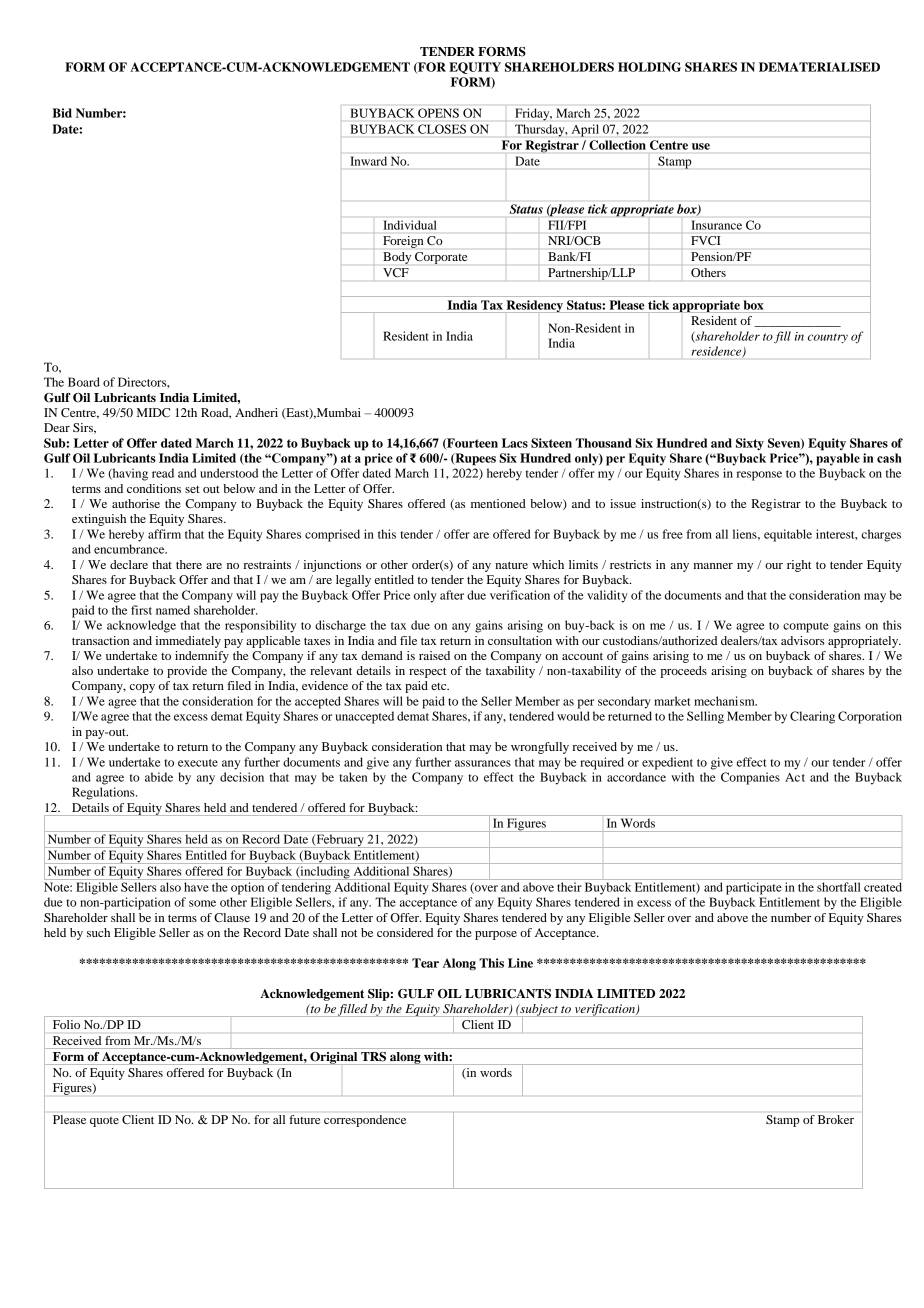  I want to click on quote, so click(104, 1122).
